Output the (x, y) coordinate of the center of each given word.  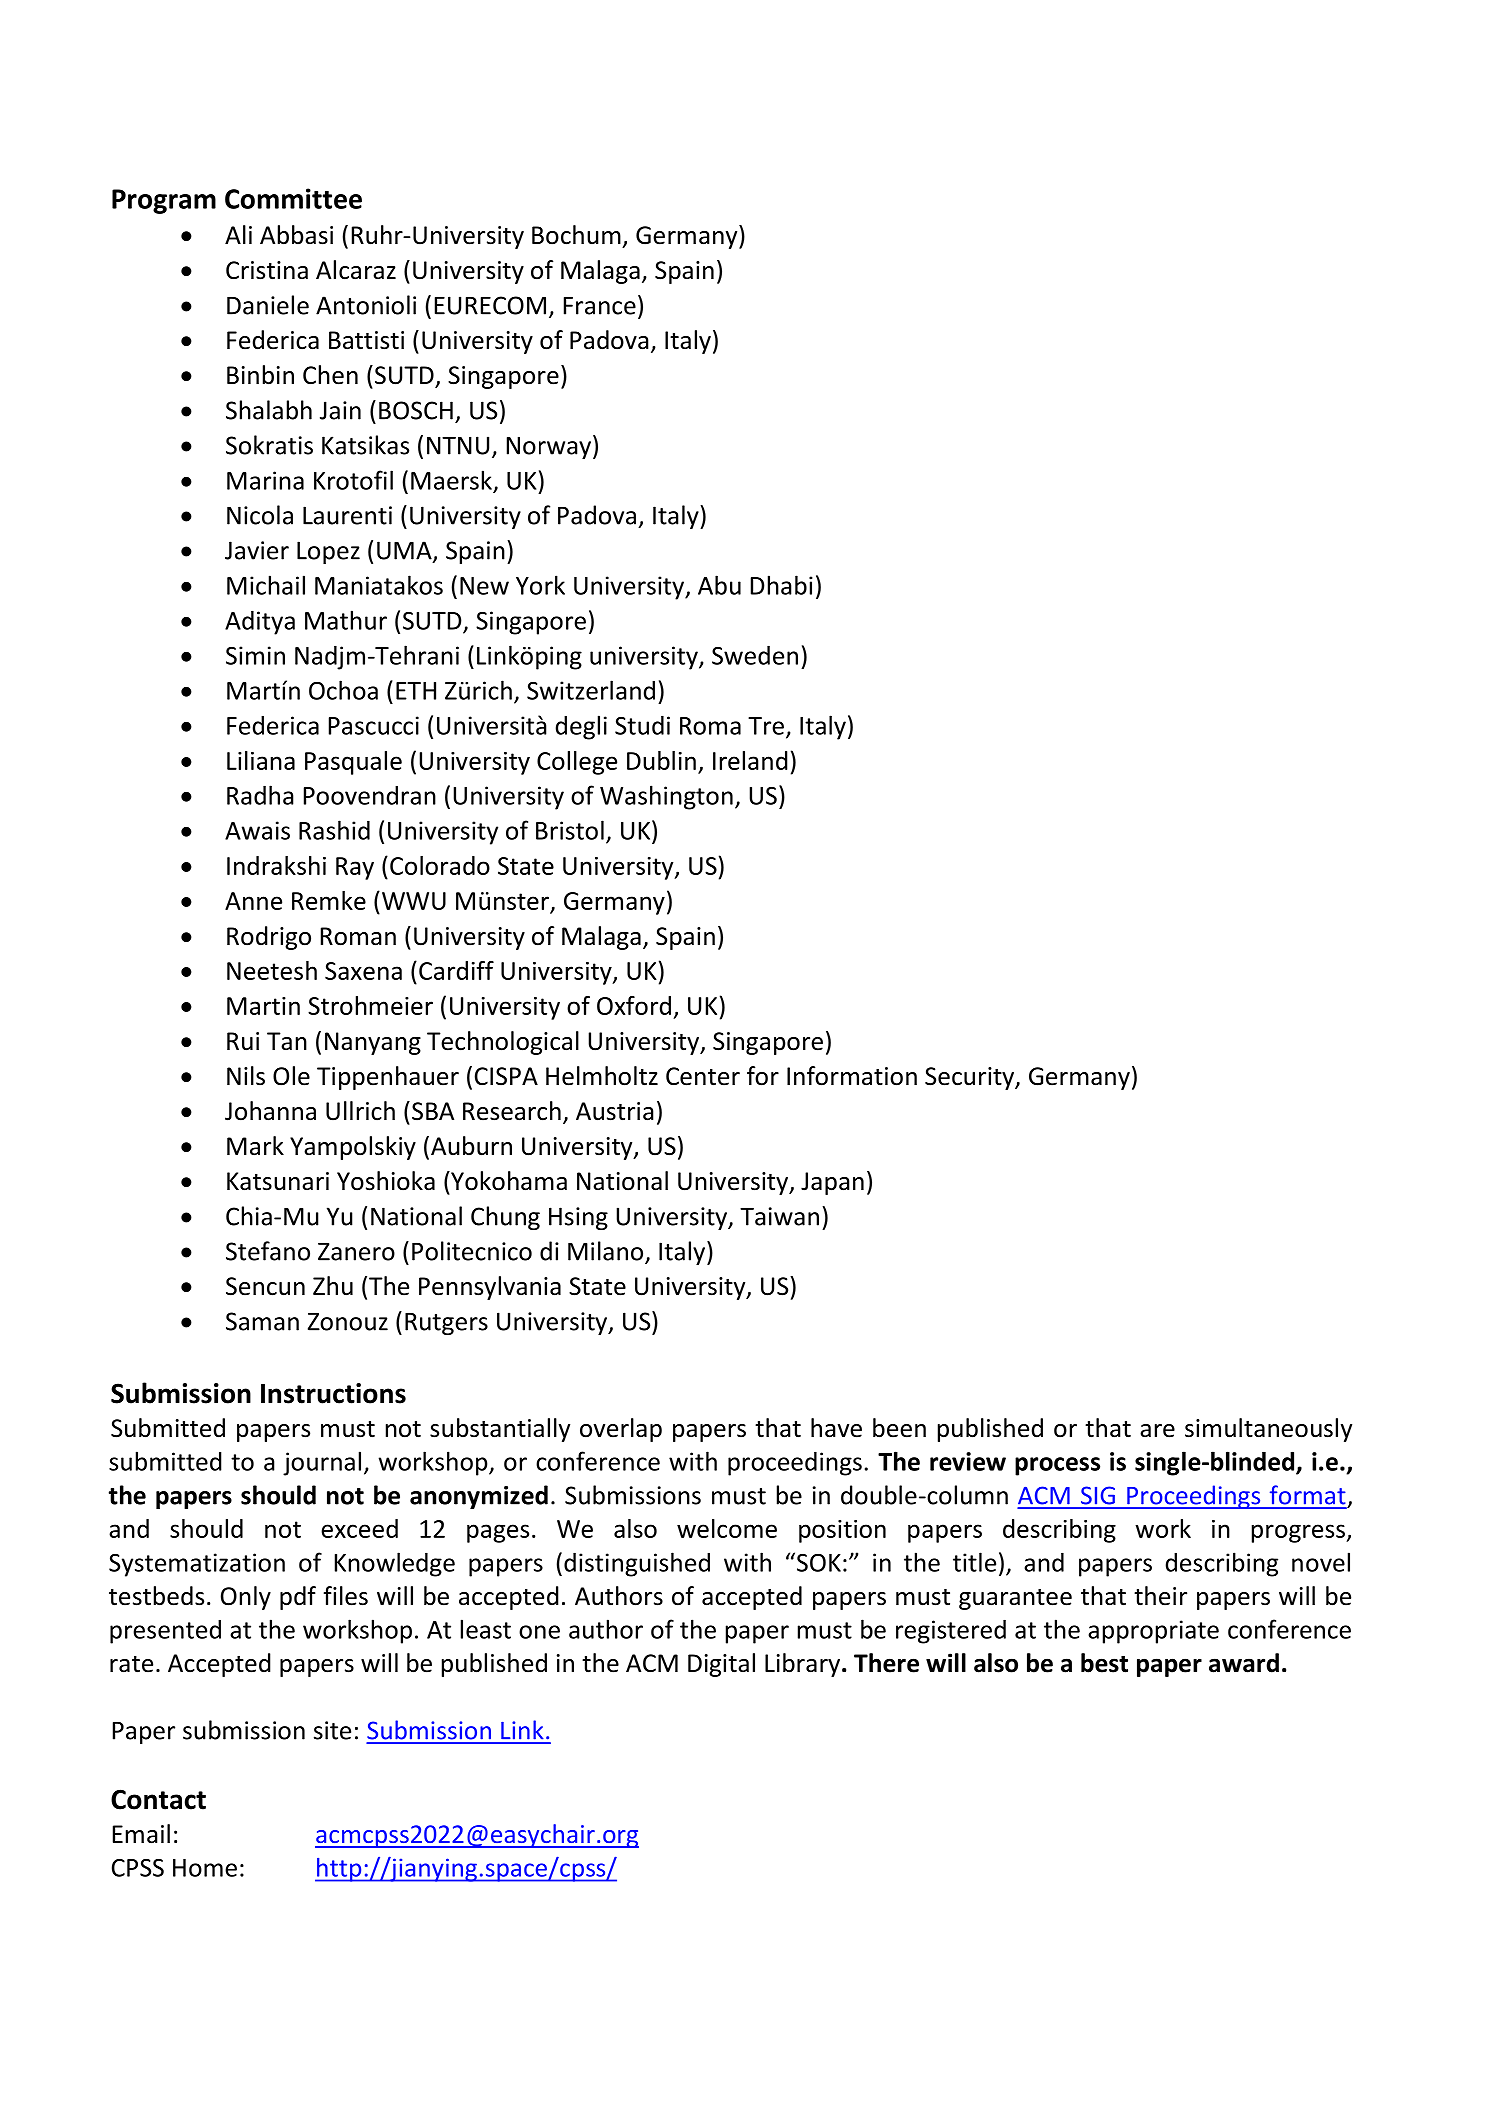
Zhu (333, 1286)
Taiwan (779, 1216)
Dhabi (782, 585)
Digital (721, 1665)
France (600, 306)
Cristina (267, 270)
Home (205, 1868)
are (1157, 1431)
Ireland (750, 760)
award (1244, 1663)
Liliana (261, 760)
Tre (766, 726)
